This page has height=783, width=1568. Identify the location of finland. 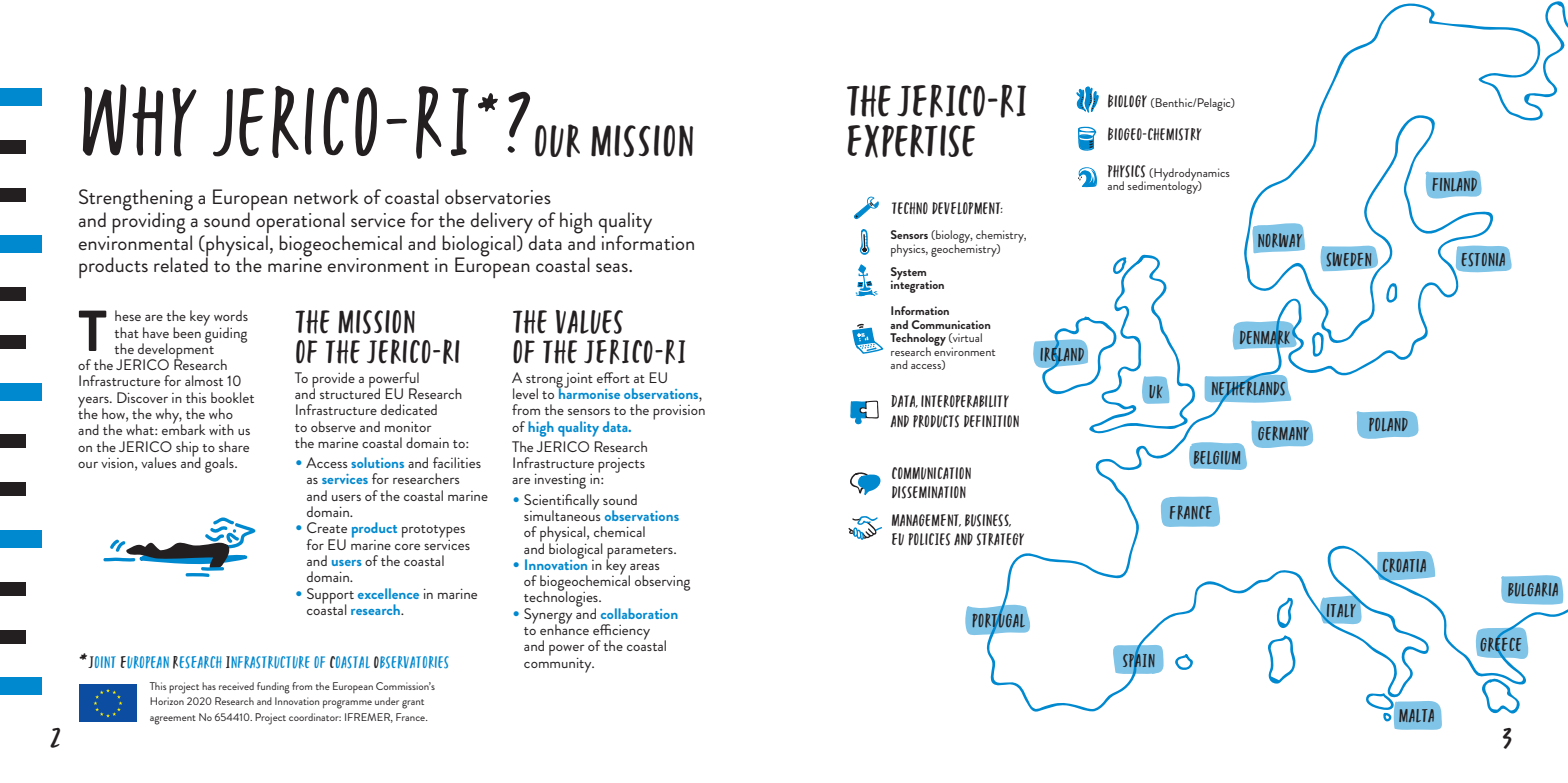
(1454, 184).
